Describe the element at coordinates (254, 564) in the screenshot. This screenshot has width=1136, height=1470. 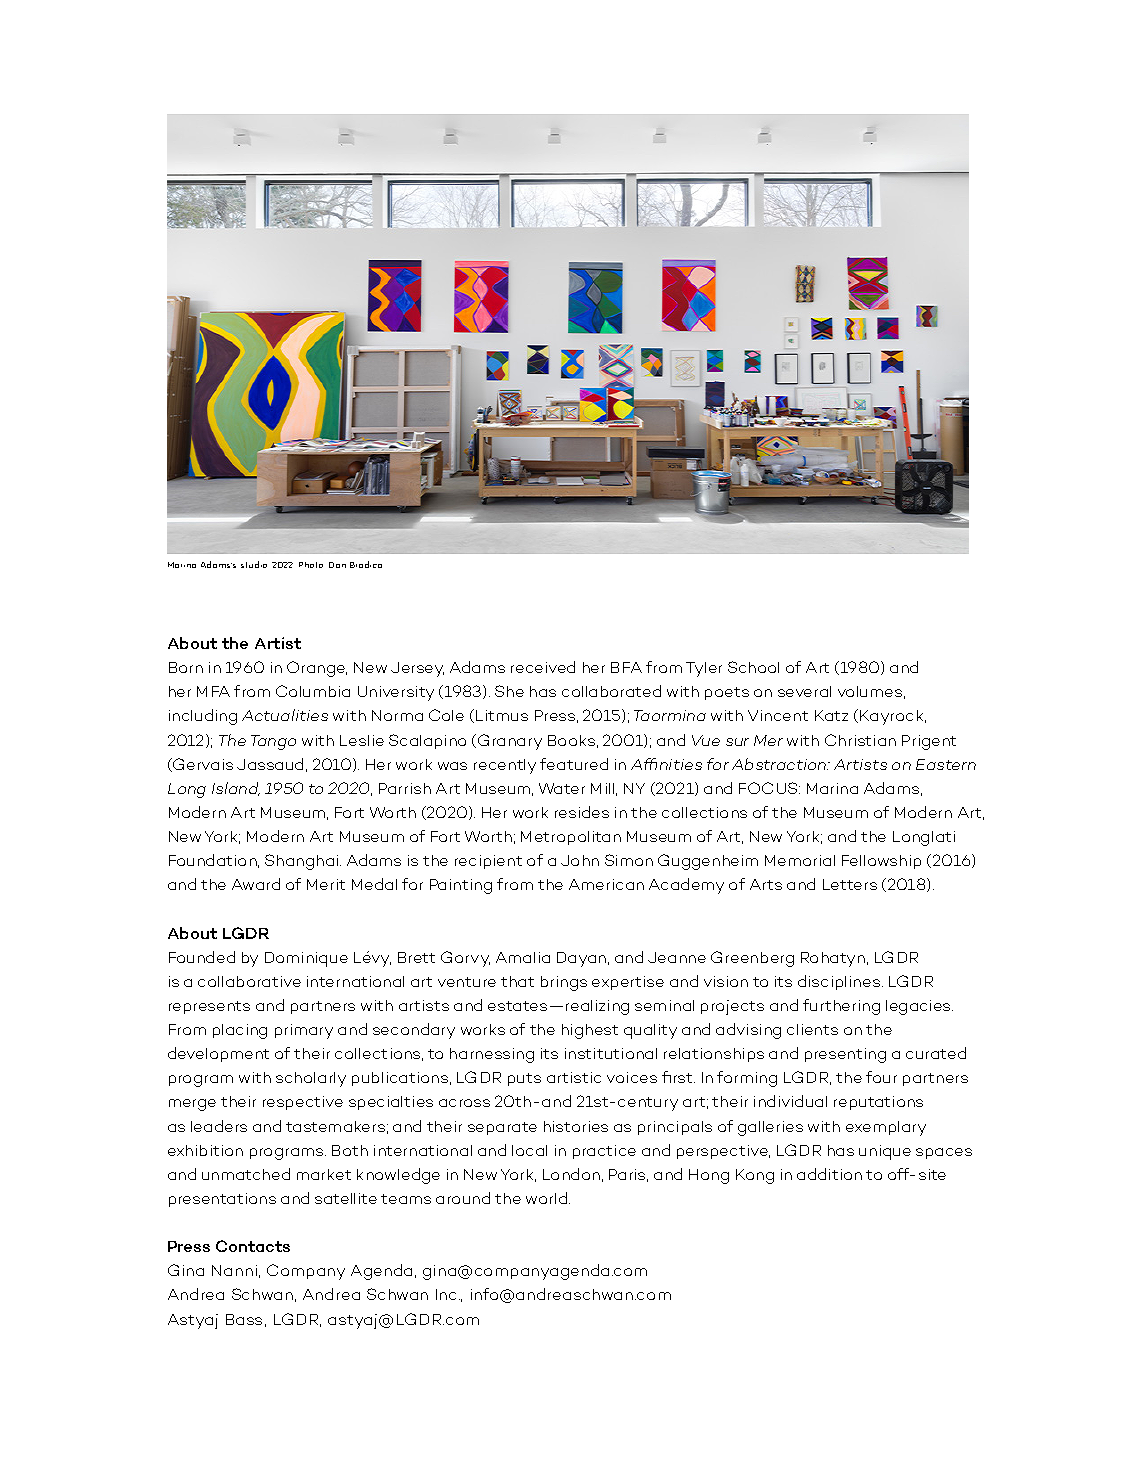
I see `studio` at that location.
